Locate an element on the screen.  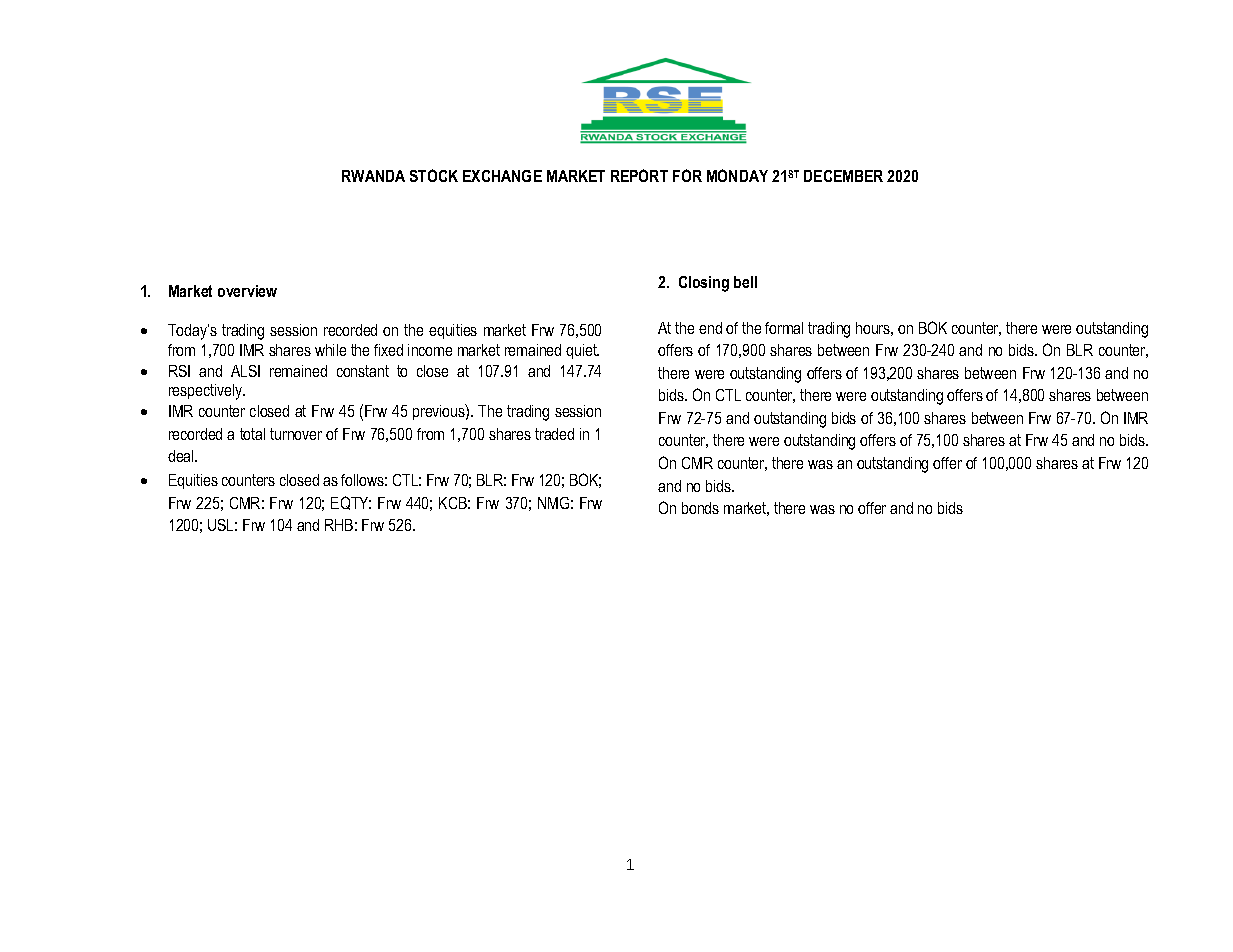
while is located at coordinates (330, 350).
